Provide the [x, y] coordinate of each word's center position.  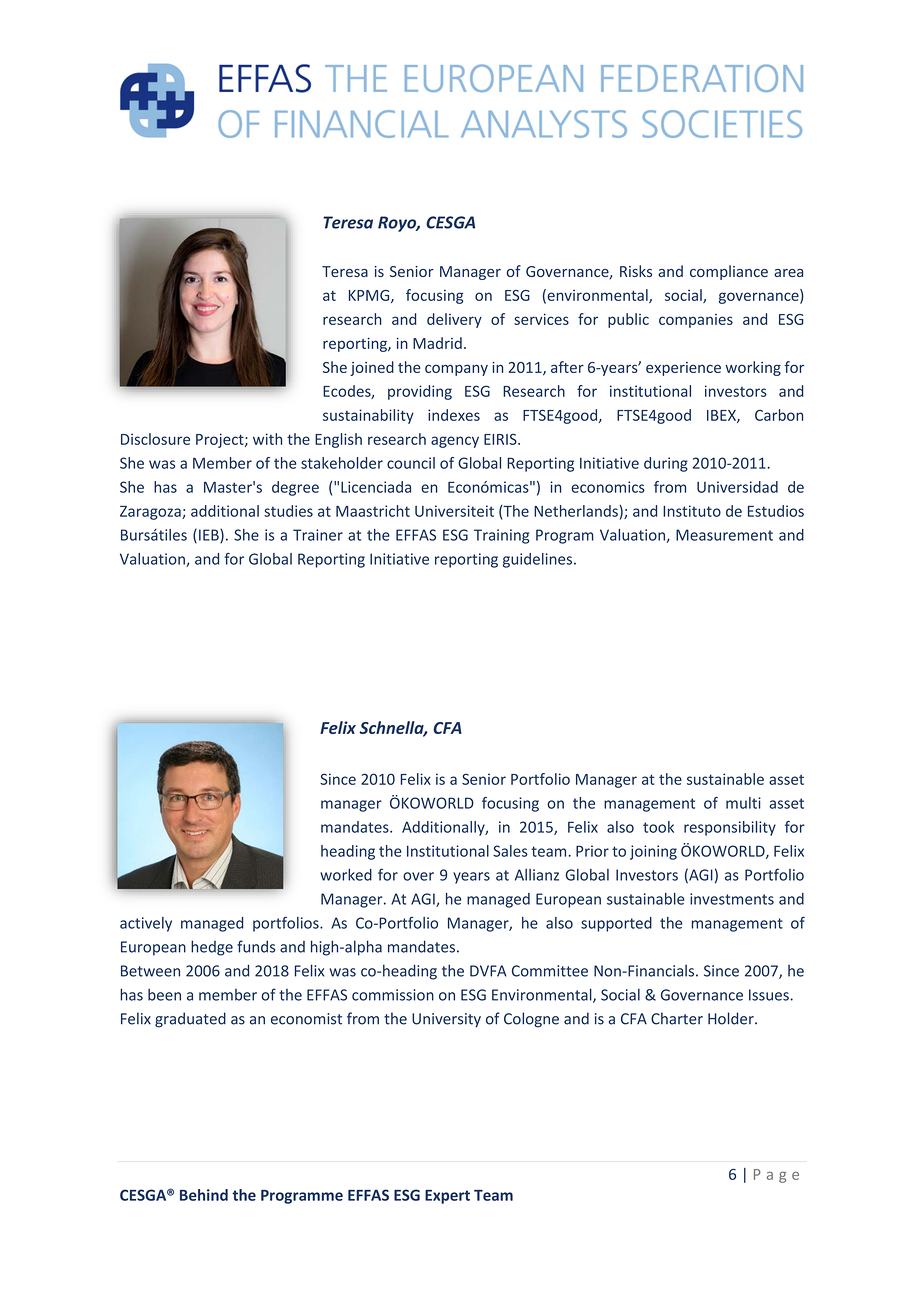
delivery [454, 320]
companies [696, 321]
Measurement [724, 535]
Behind [204, 1195]
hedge [212, 948]
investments [732, 899]
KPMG [370, 296]
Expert [447, 1197]
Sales [510, 851]
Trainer [318, 535]
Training [501, 536]
